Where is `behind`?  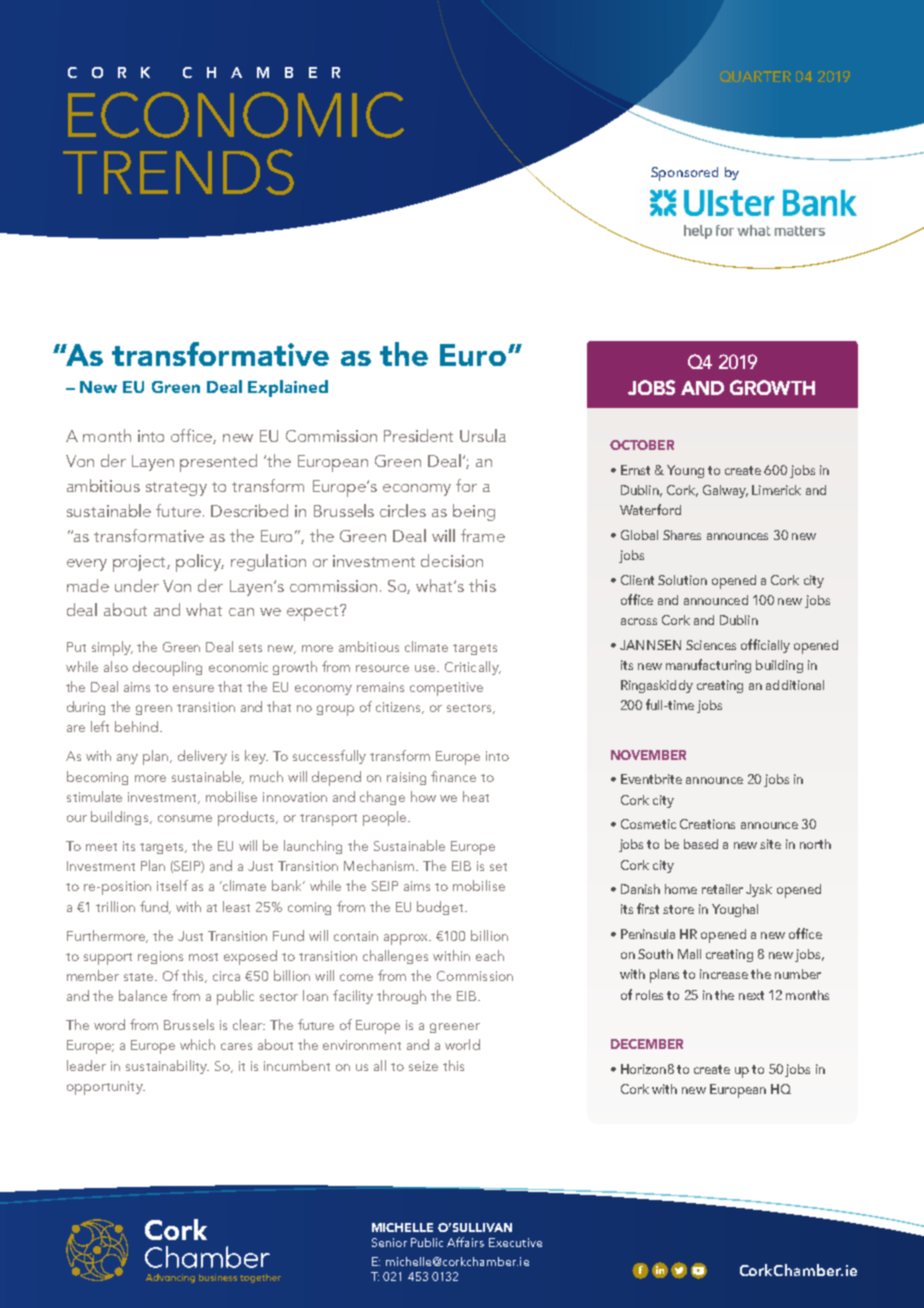
behind is located at coordinates (138, 726).
